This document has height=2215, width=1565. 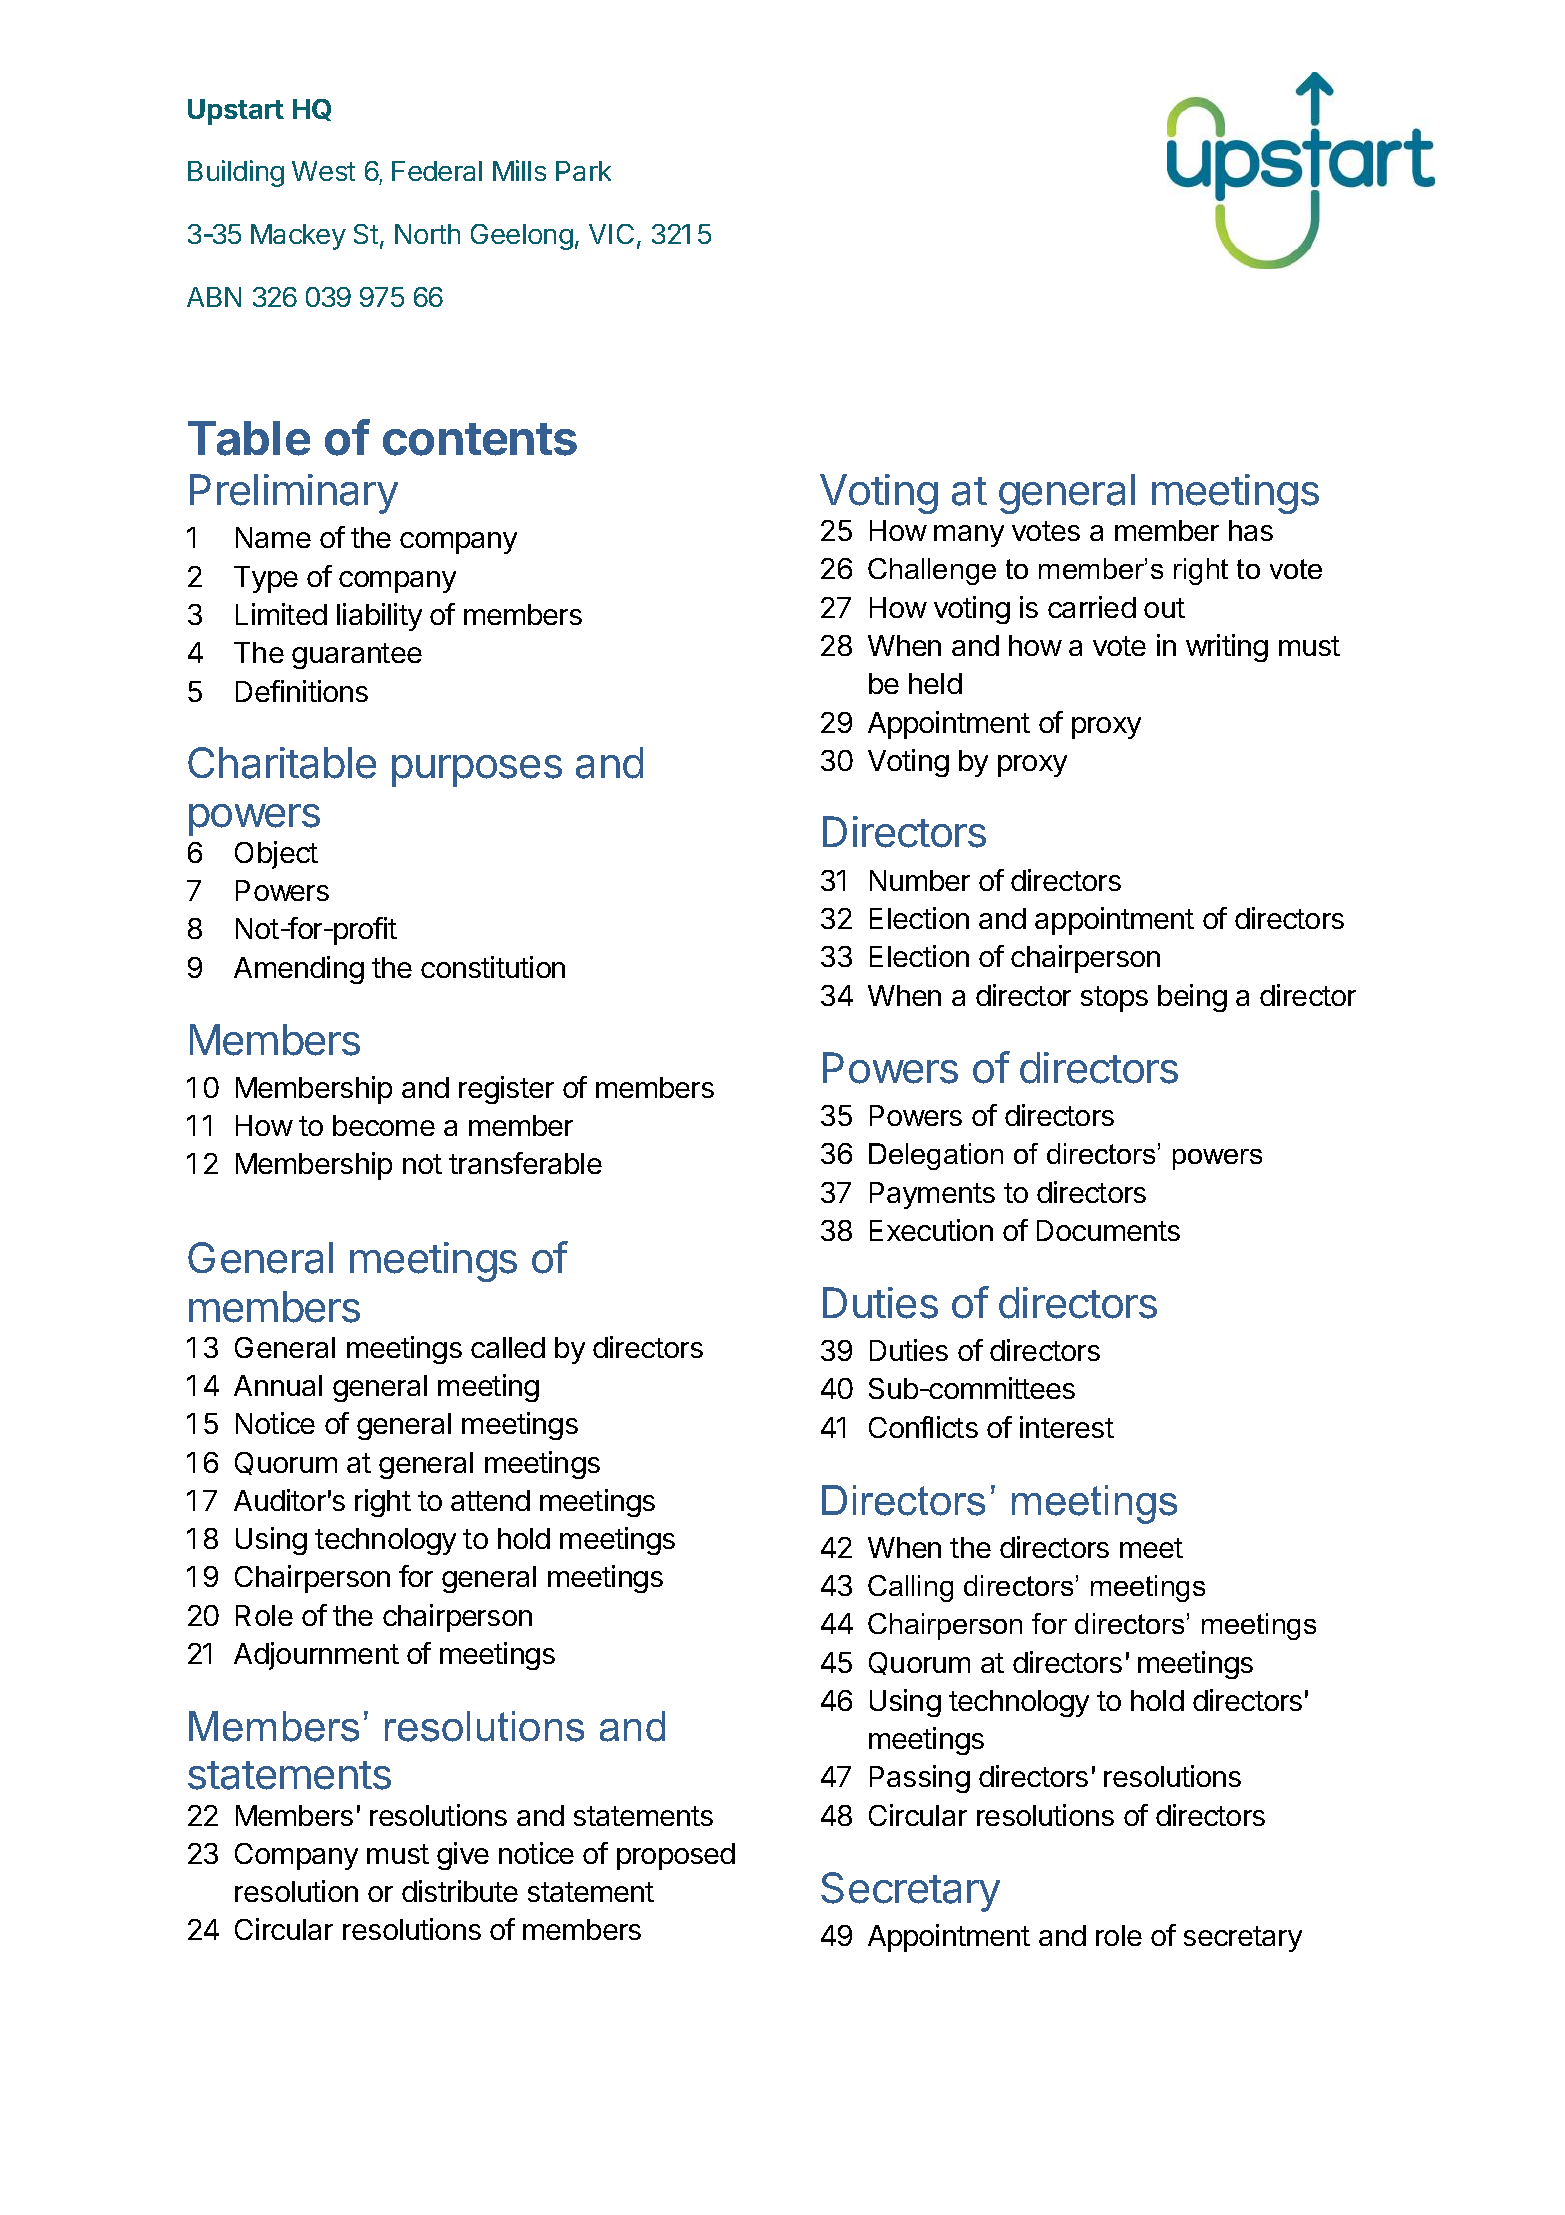 What do you see at coordinates (676, 1856) in the document?
I see `proposed` at bounding box center [676, 1856].
